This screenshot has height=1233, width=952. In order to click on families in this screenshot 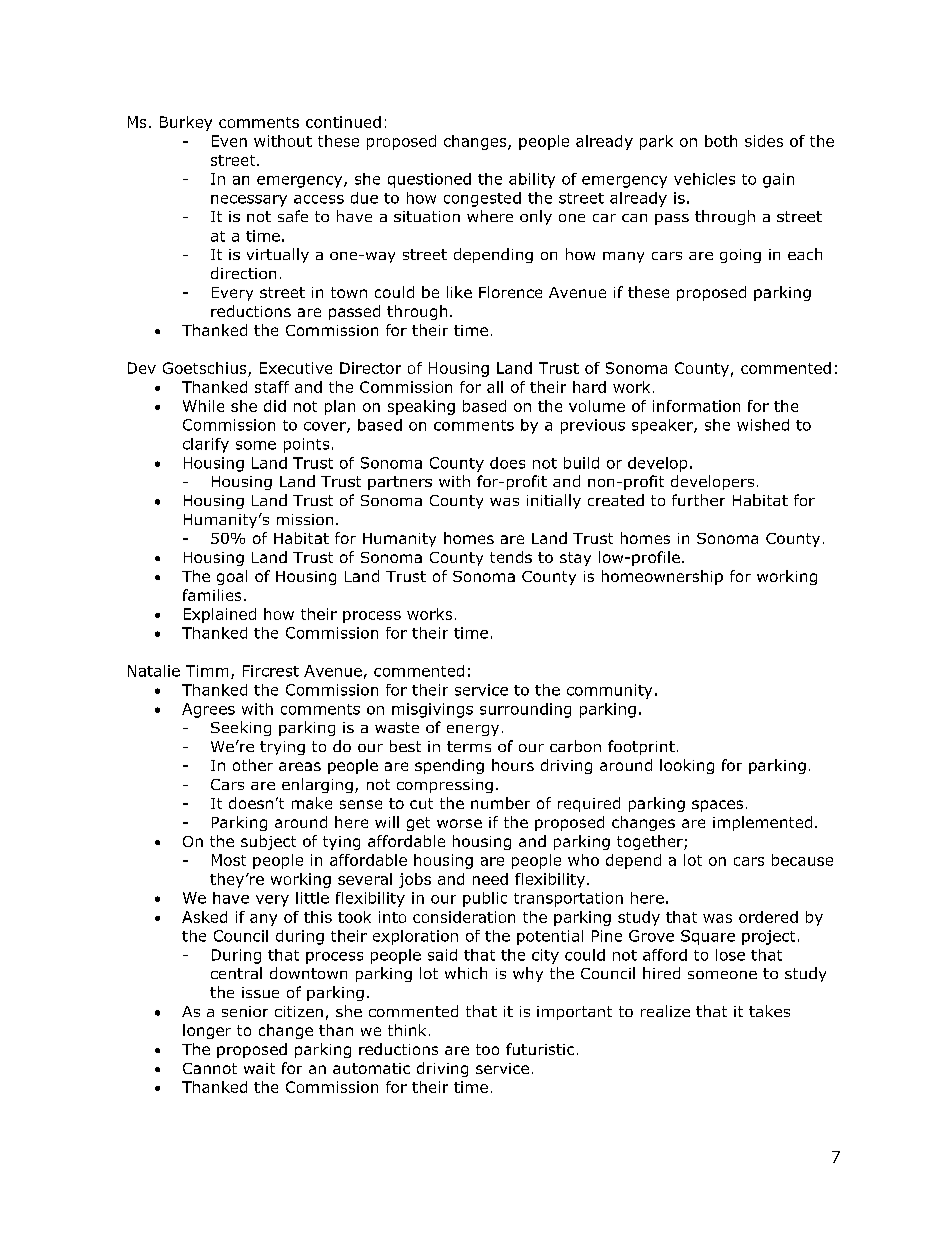, I will do `click(212, 595)`.
